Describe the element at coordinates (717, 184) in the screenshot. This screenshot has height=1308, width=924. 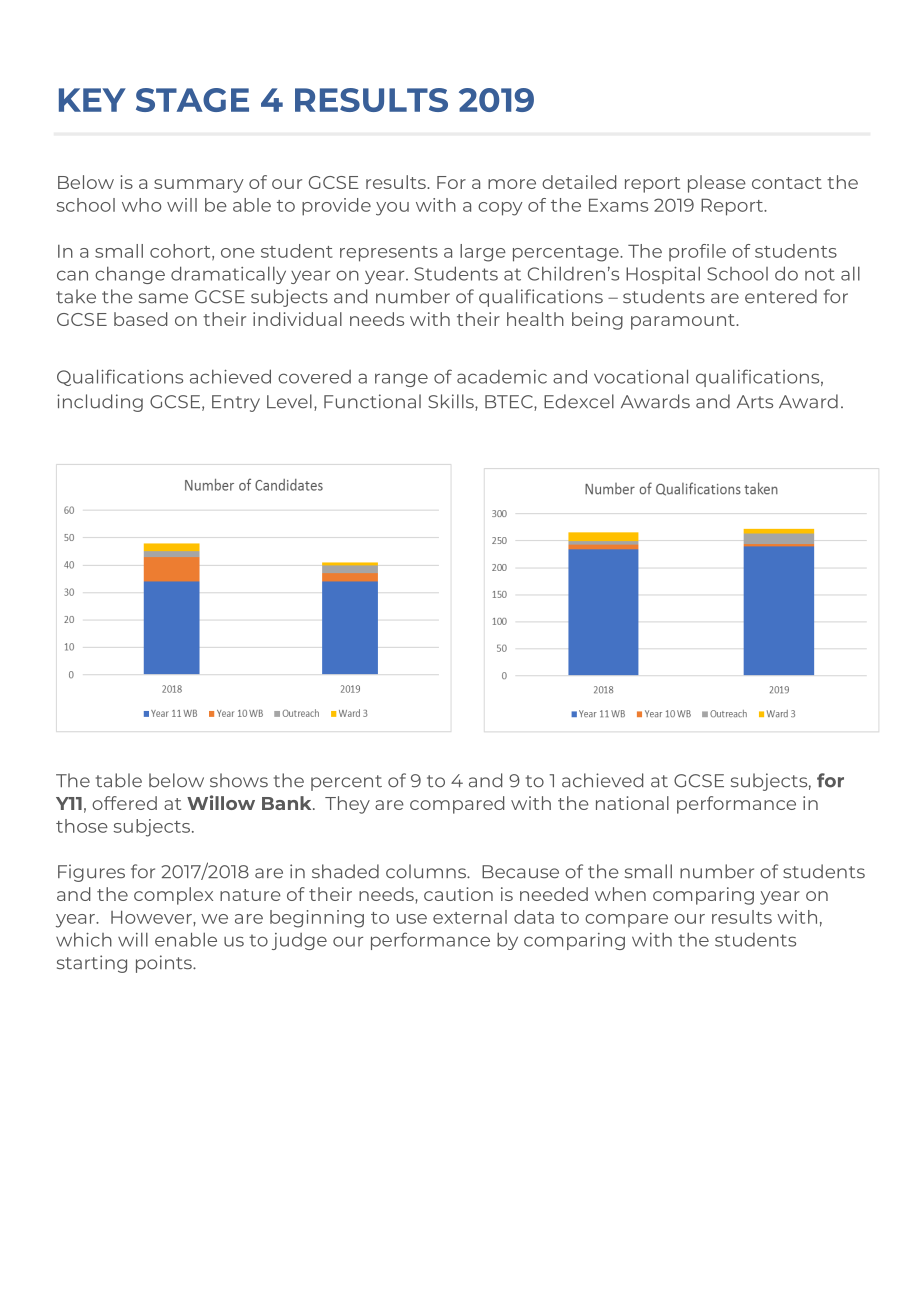
I see `please` at that location.
